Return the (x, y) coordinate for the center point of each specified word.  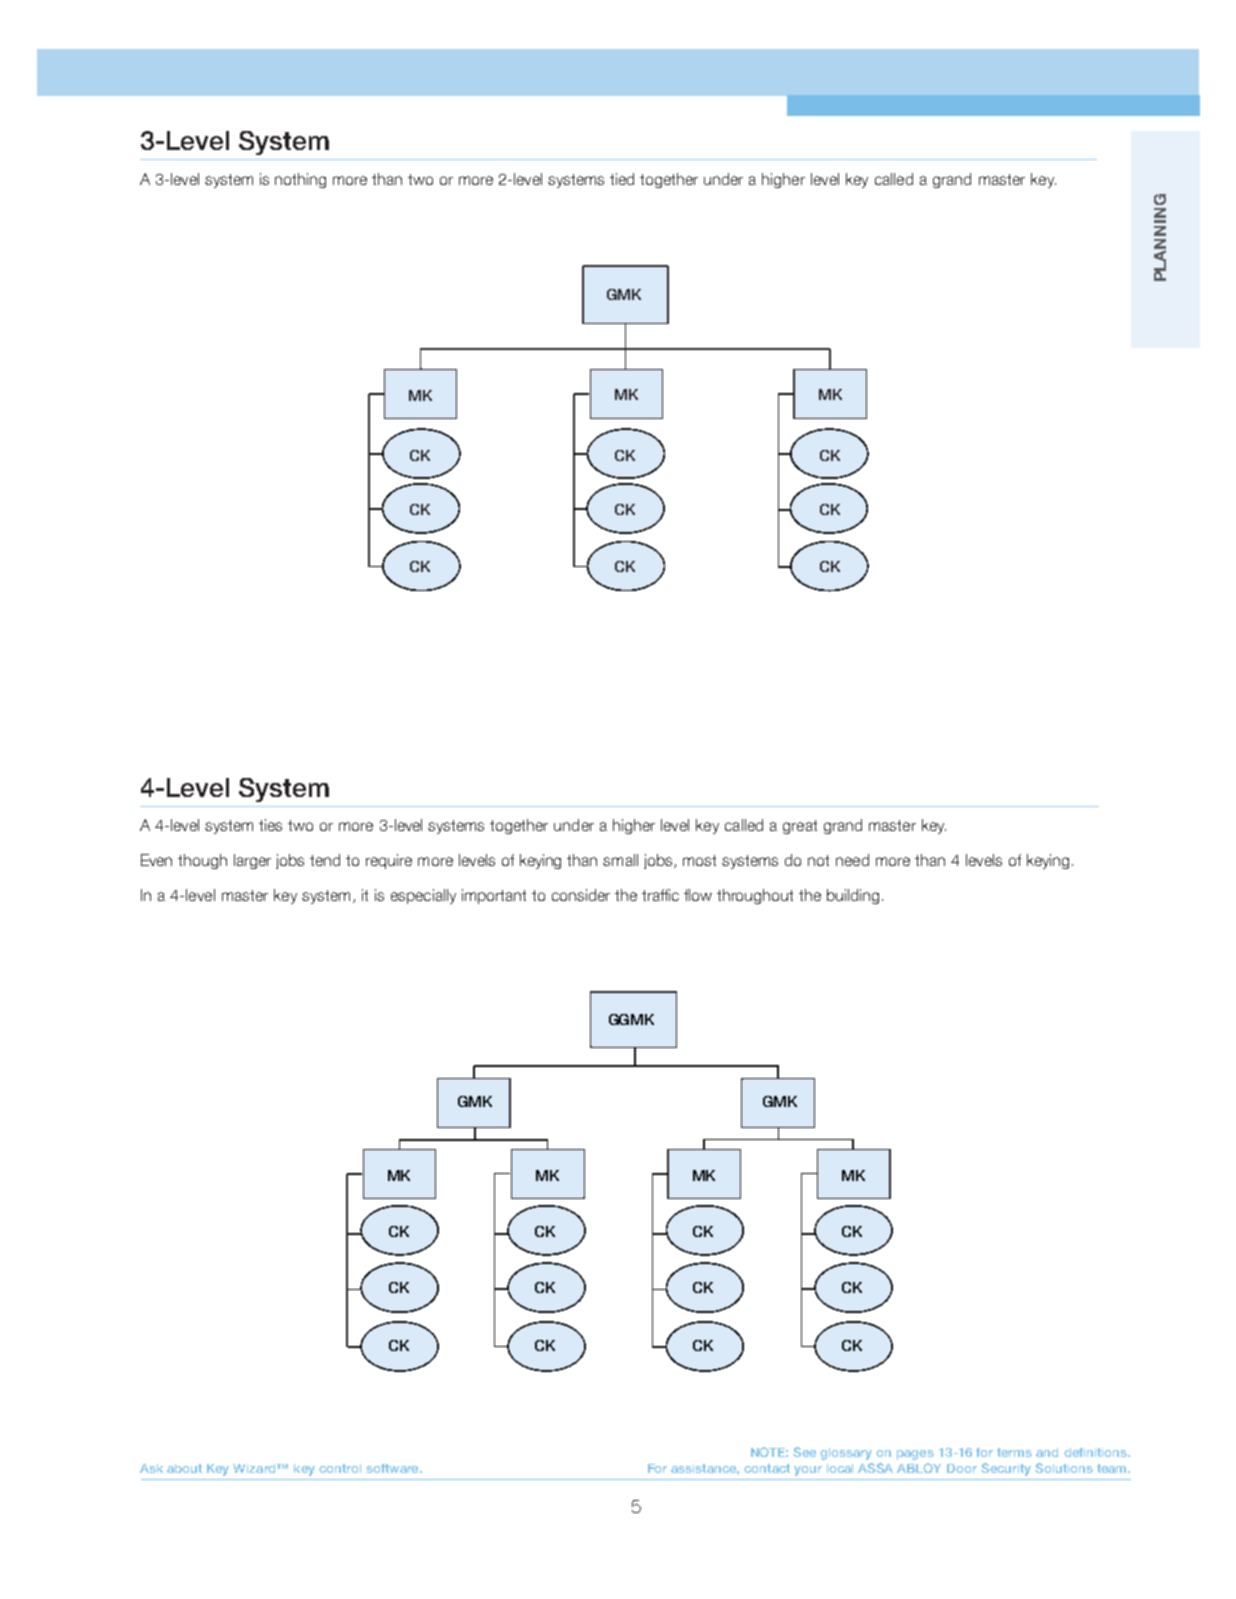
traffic (660, 895)
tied (622, 179)
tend (325, 860)
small (620, 860)
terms (1014, 1452)
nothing (300, 180)
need (852, 860)
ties (270, 825)
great (800, 827)
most (699, 860)
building (853, 896)
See (804, 1452)
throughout (755, 896)
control (340, 1468)
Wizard (255, 1468)
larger (252, 861)
